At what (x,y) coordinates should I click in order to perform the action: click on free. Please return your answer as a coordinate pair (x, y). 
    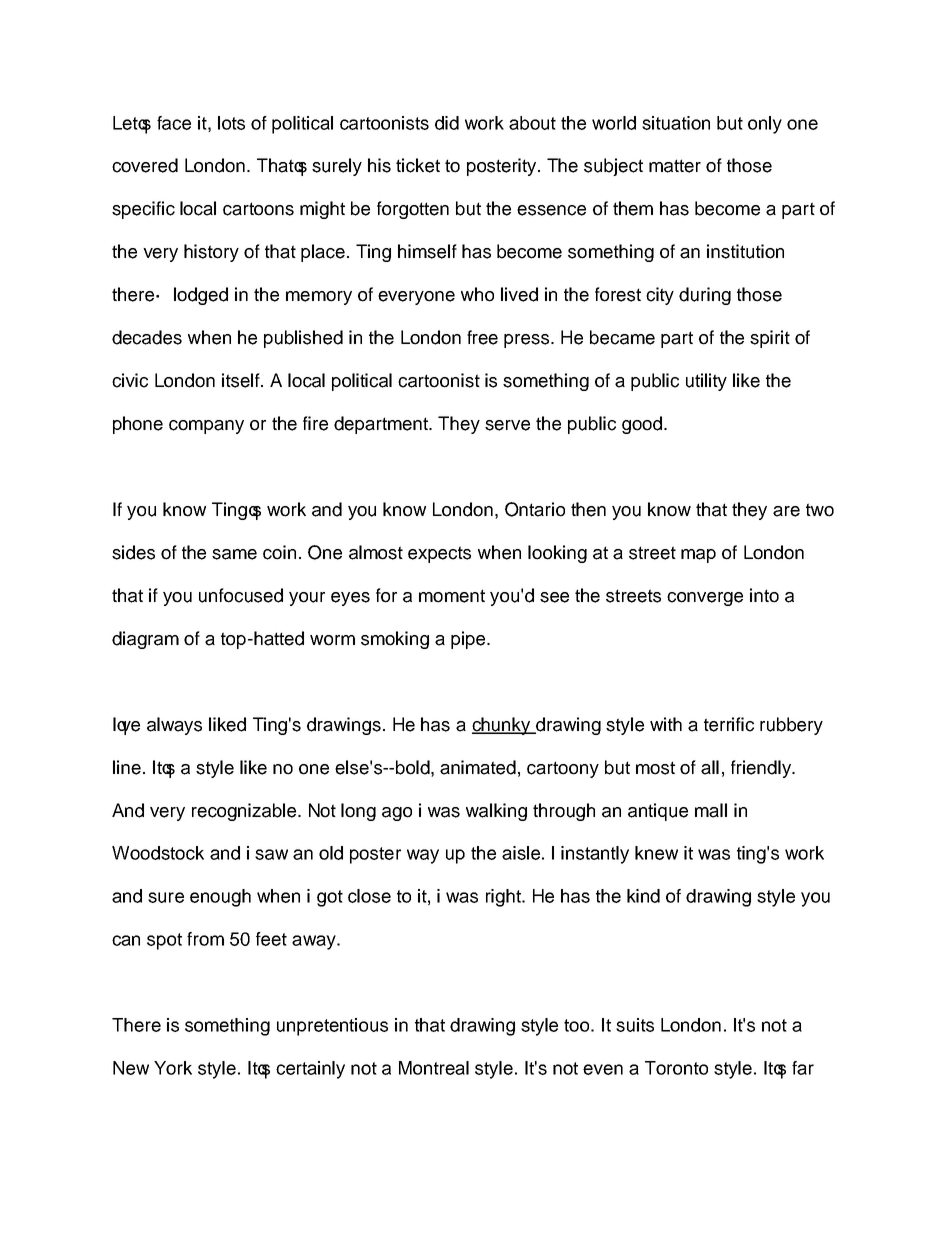
    Looking at the image, I should click on (482, 337).
